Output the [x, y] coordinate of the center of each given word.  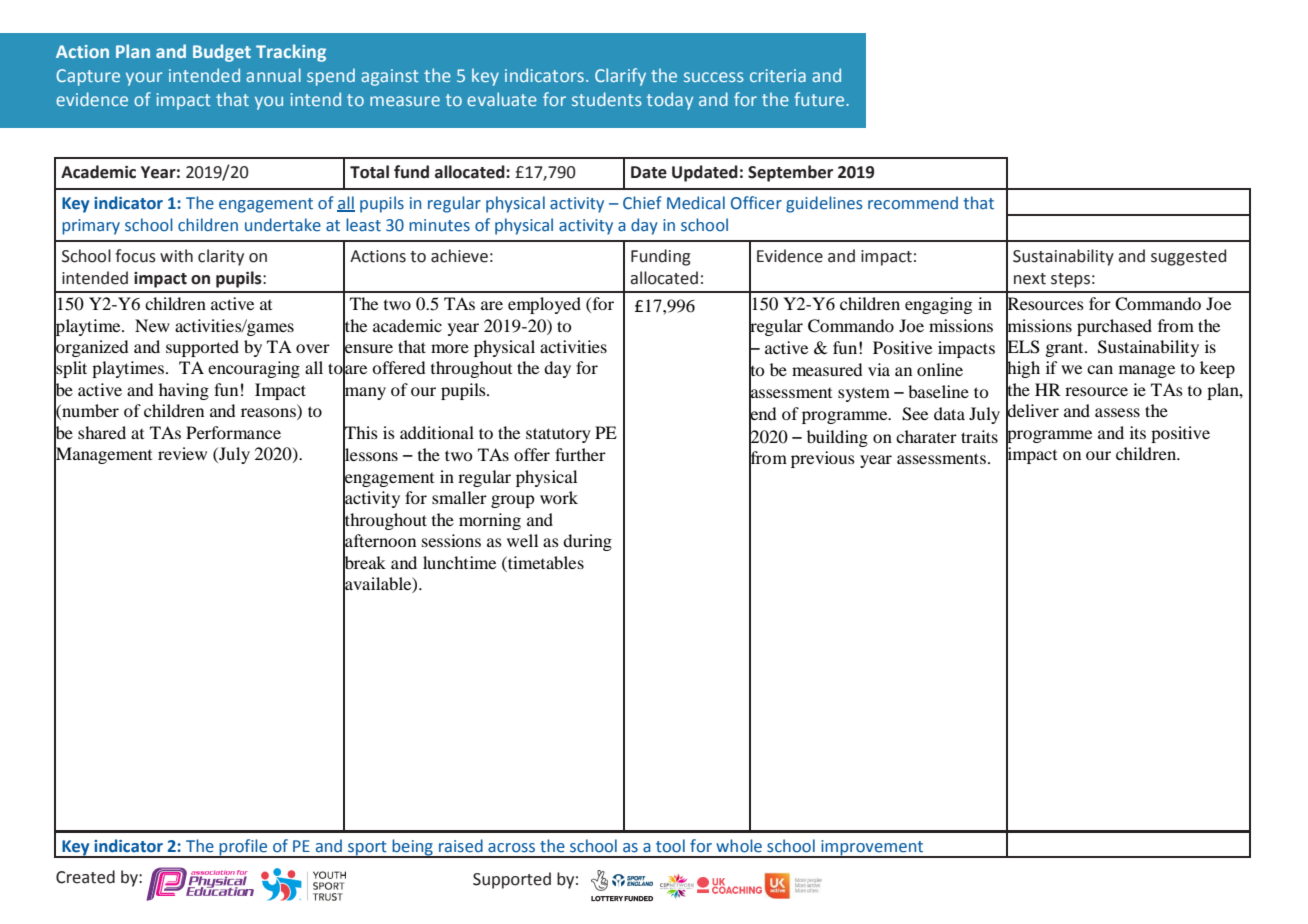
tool [670, 846]
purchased [1114, 327]
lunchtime [459, 562]
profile [243, 848]
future [820, 99]
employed [544, 305]
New [152, 325]
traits [979, 436]
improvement [872, 849]
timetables [545, 562]
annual [273, 75]
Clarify [620, 77]
